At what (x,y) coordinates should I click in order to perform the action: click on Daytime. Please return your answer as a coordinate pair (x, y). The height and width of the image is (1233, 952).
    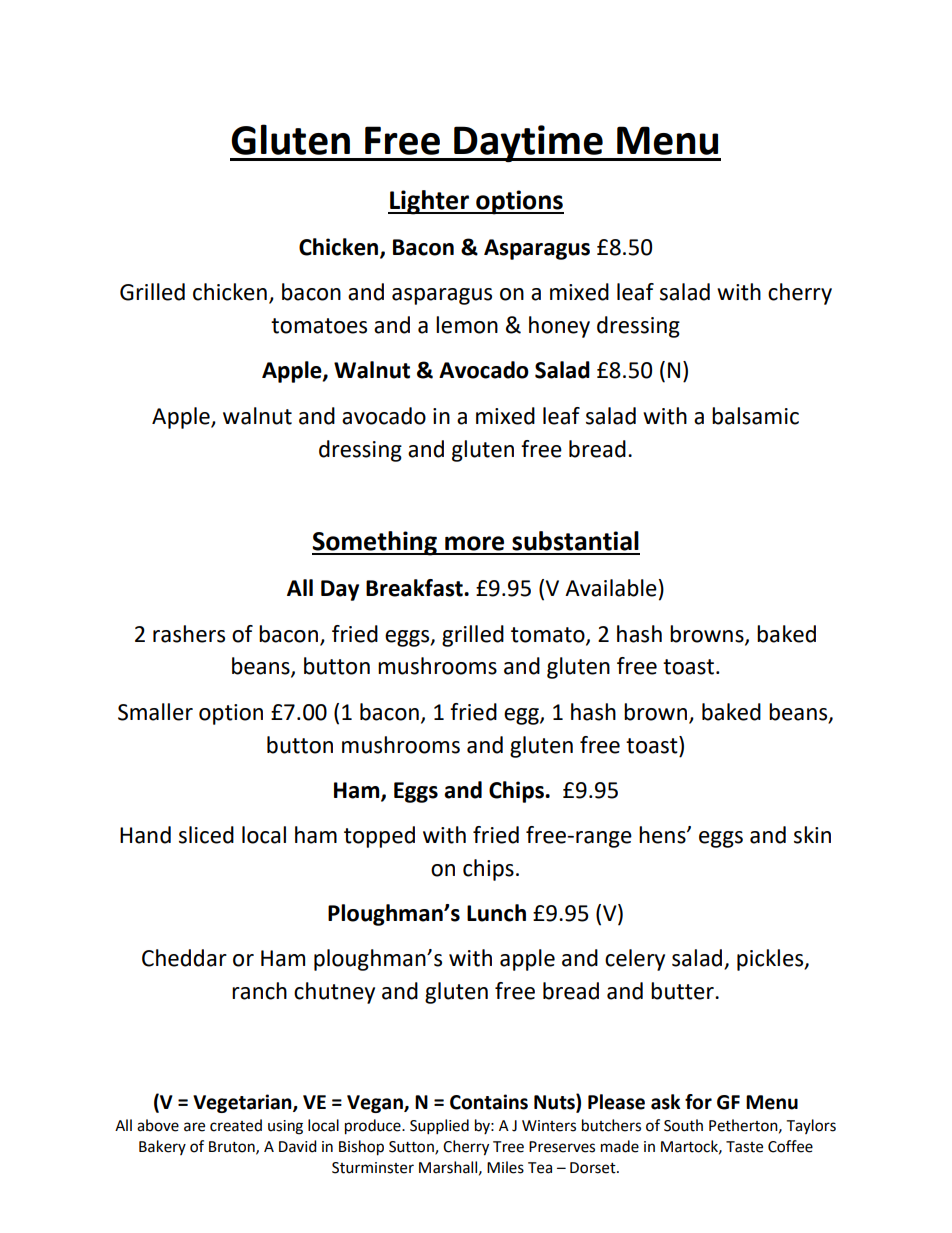
    Looking at the image, I should click on (528, 143).
